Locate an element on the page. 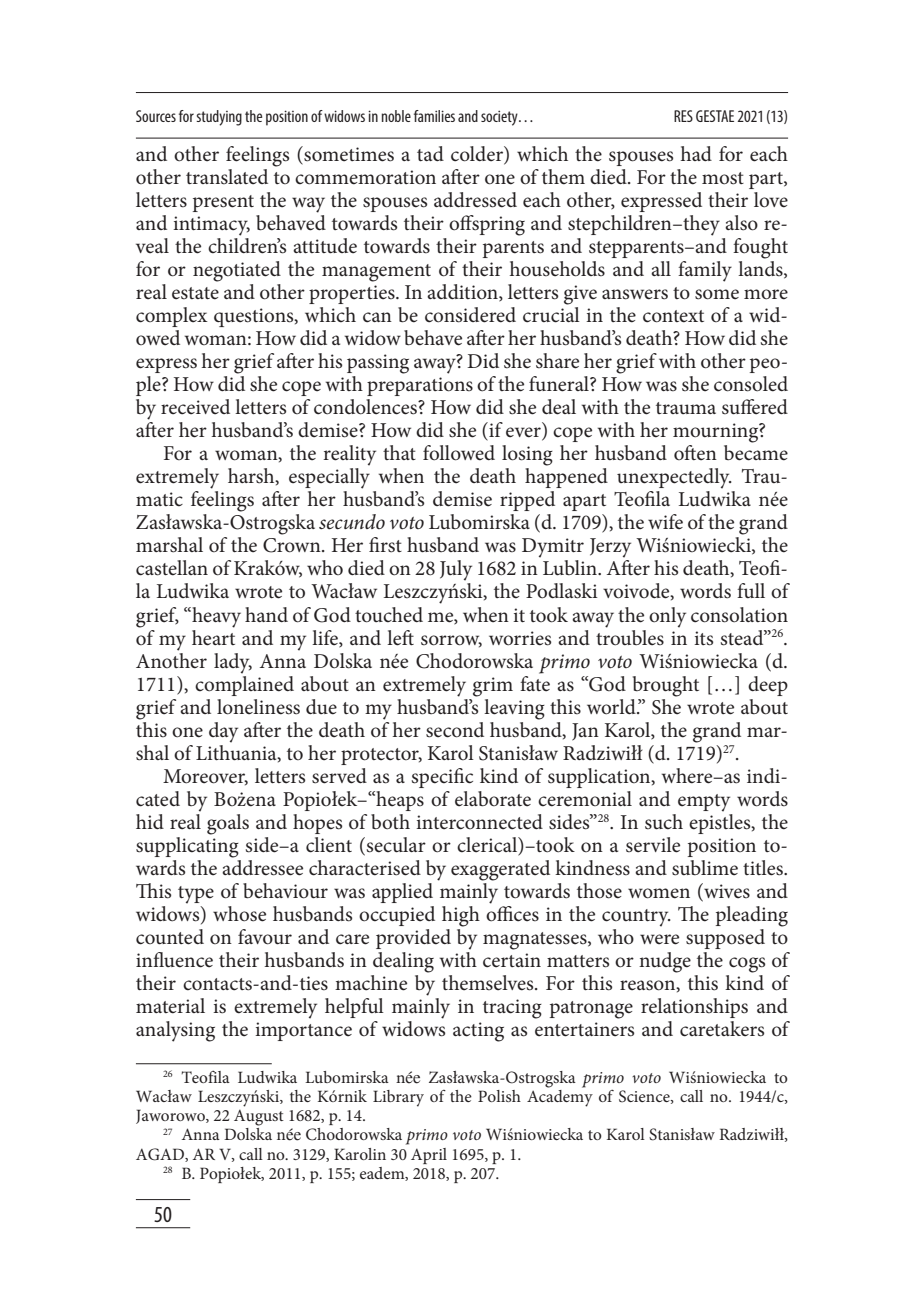  consoled is located at coordinates (751, 384).
